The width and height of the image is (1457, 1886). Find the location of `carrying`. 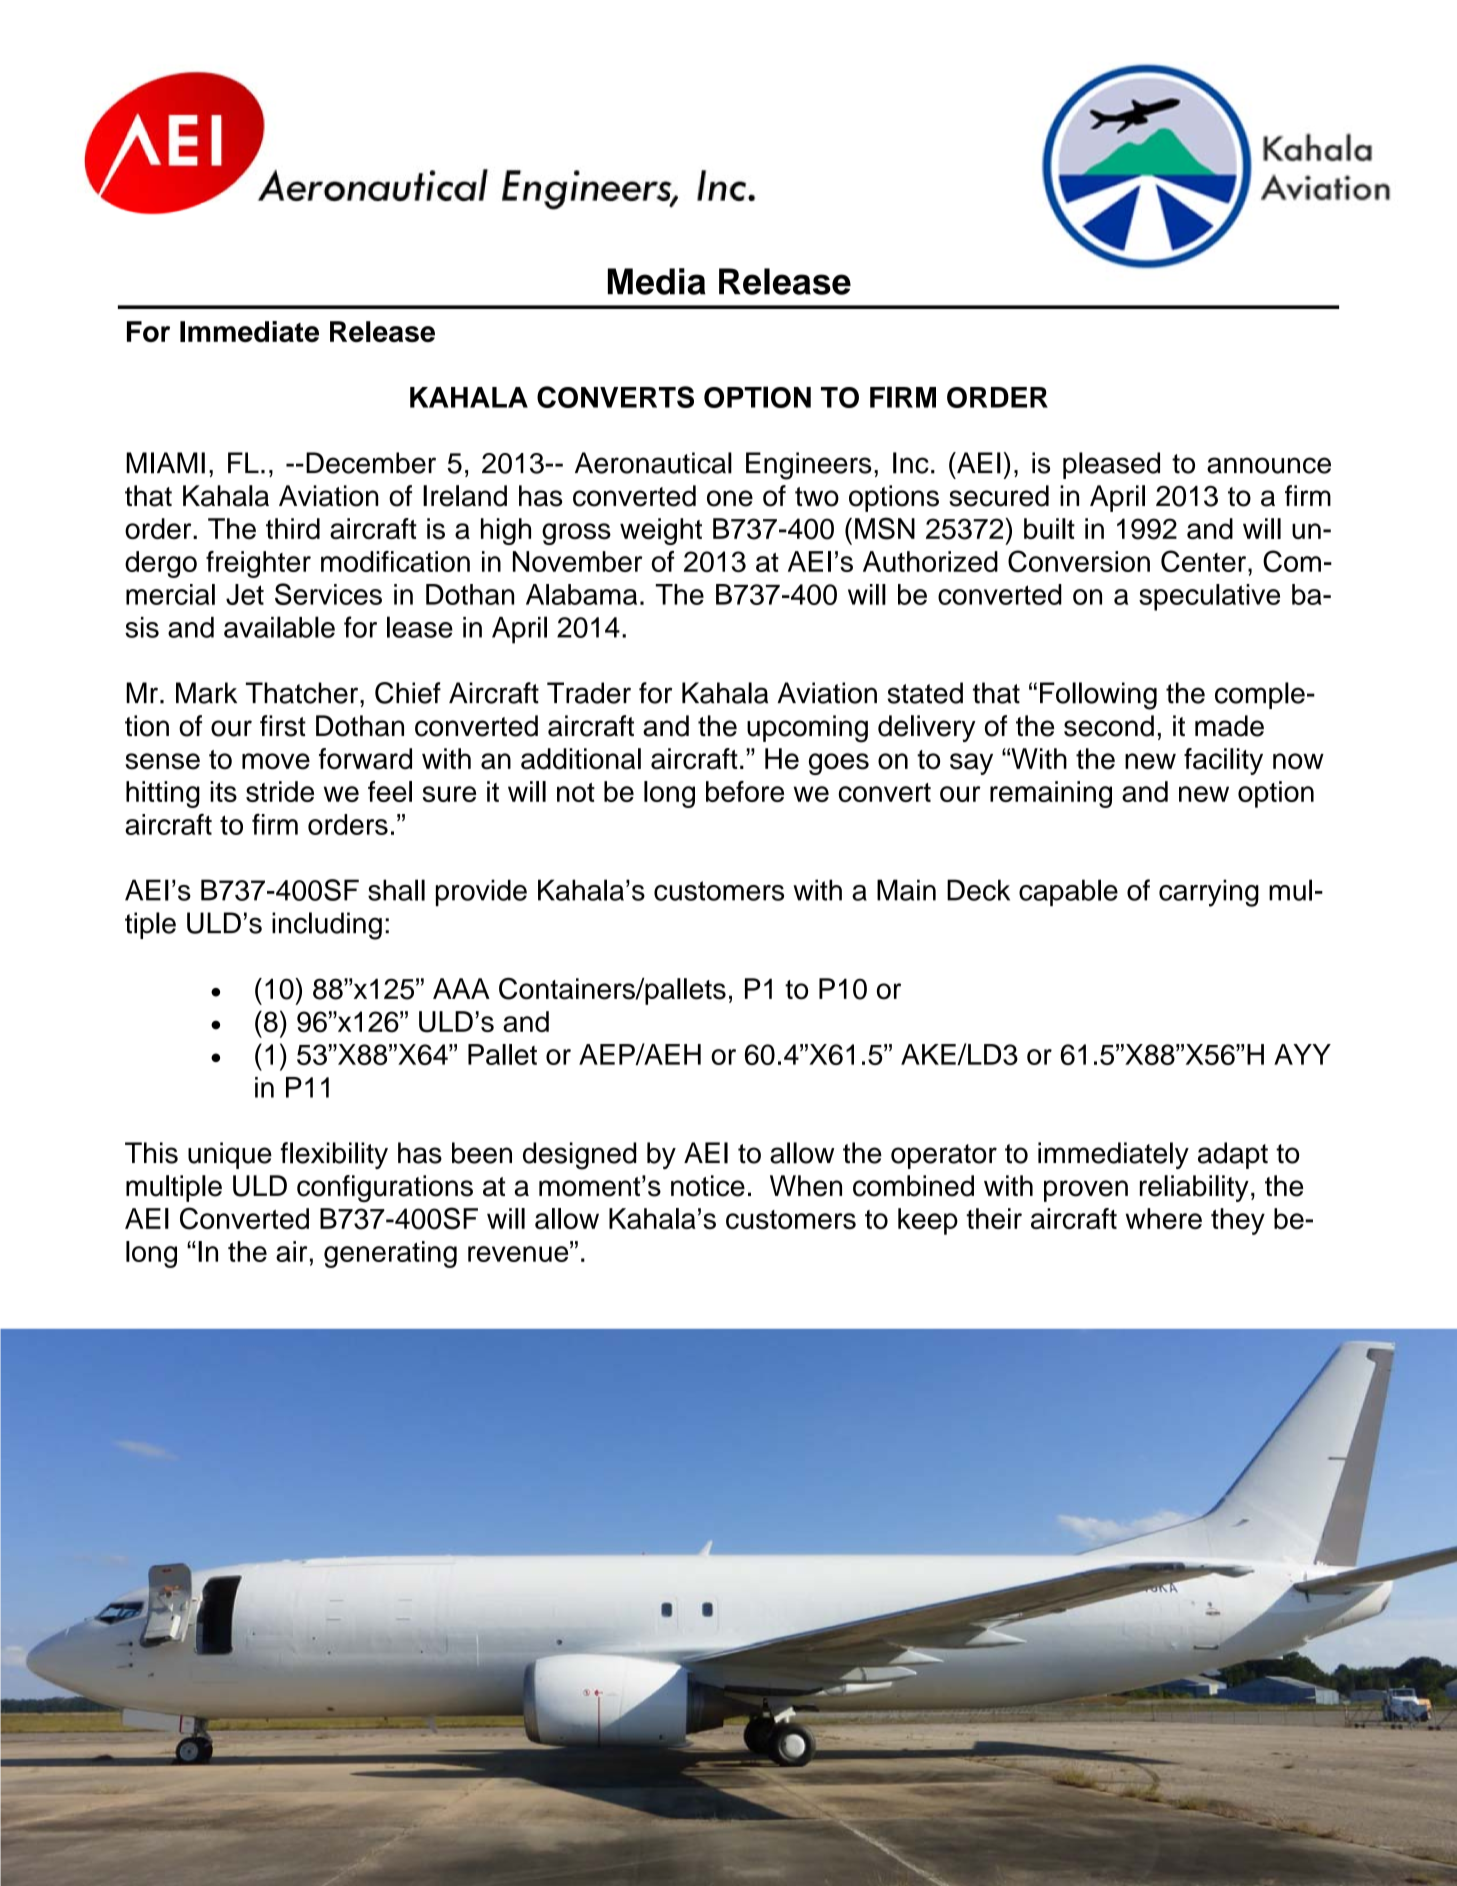

carrying is located at coordinates (1209, 893).
